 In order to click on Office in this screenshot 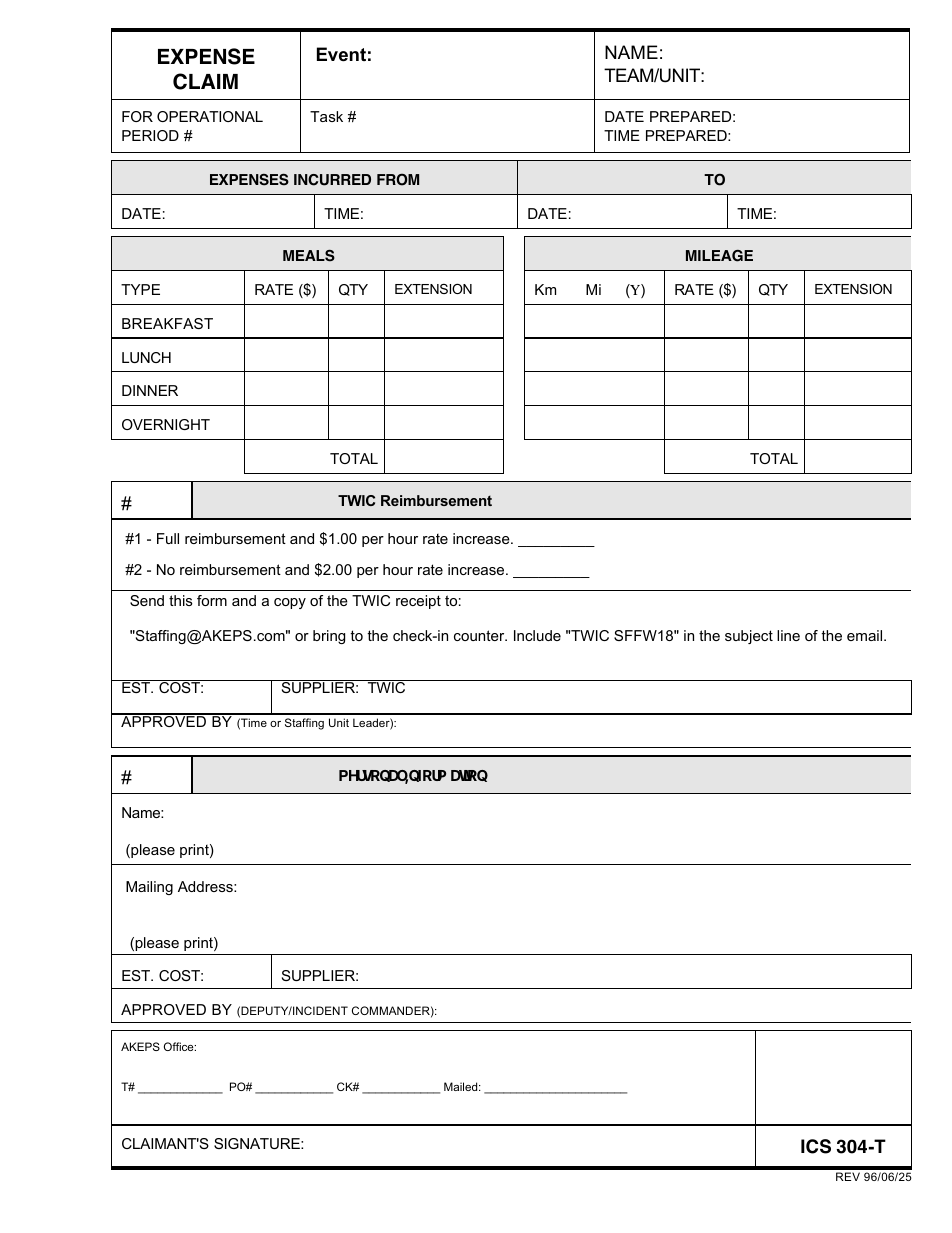, I will do `click(180, 1046)`.
